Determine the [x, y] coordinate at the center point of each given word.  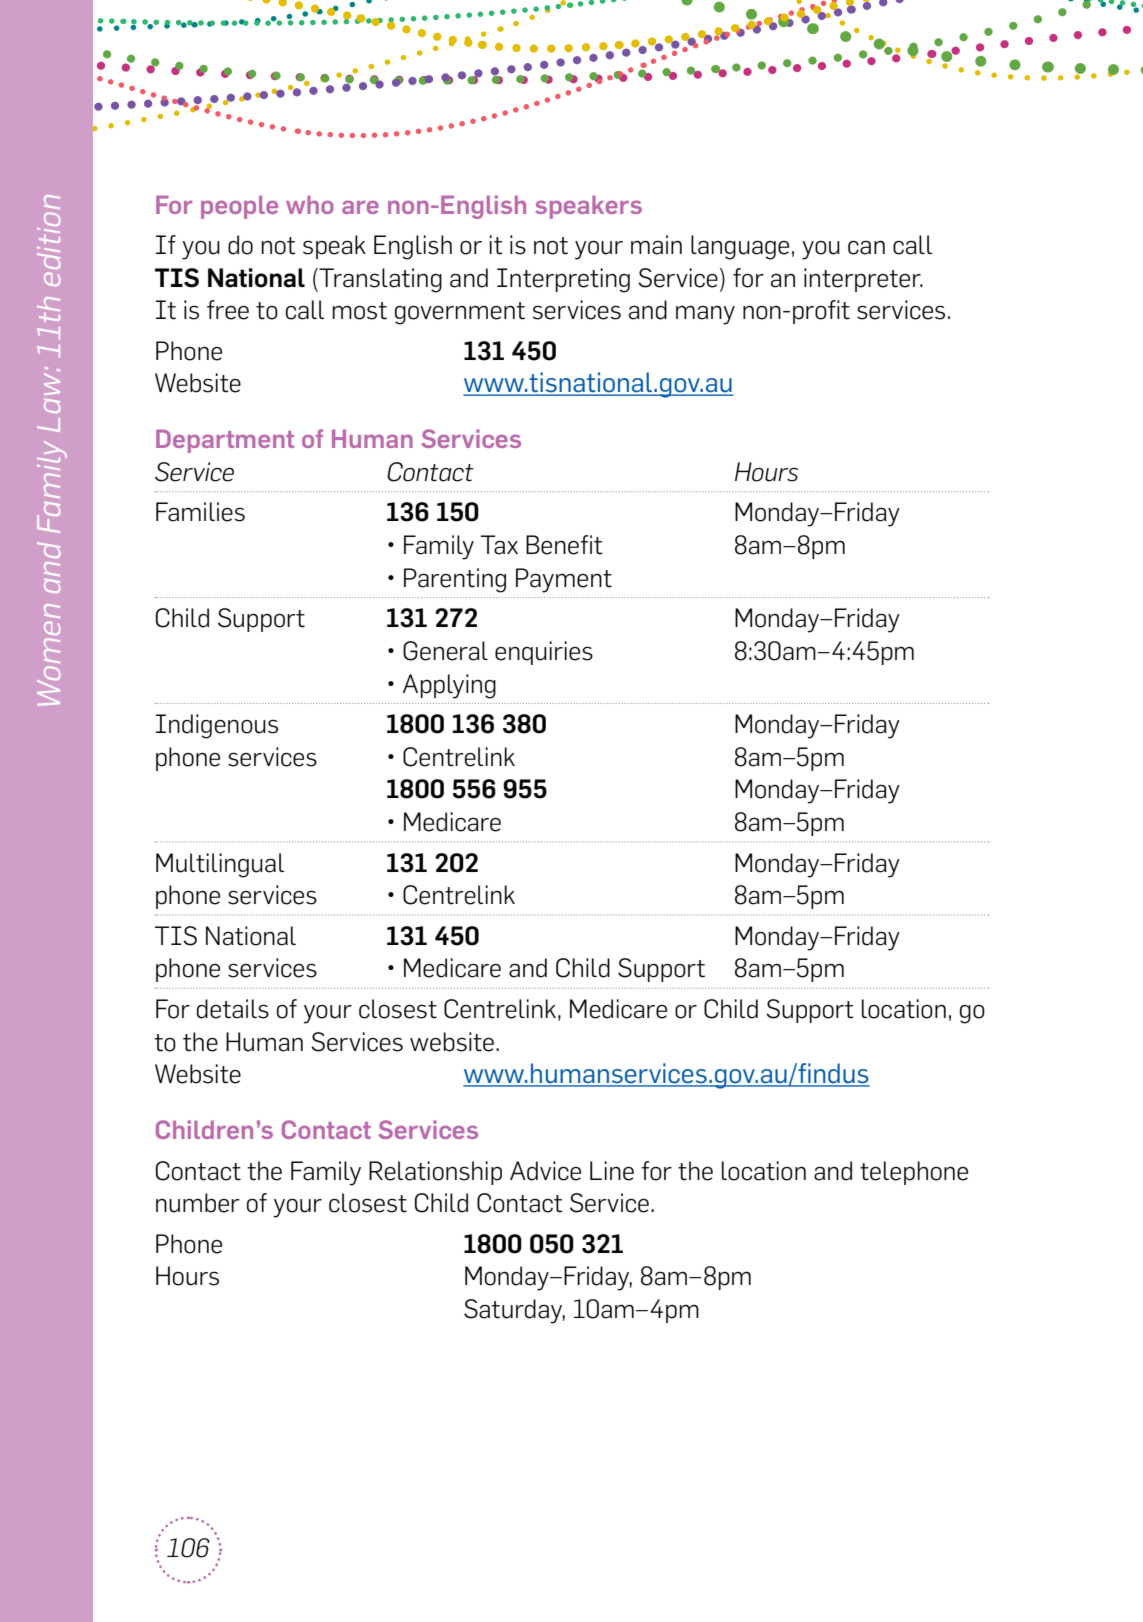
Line [612, 1171]
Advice [545, 1171]
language [740, 247]
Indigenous [217, 726]
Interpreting [563, 280]
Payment [564, 580]
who [310, 204]
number [198, 1203]
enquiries [544, 653]
